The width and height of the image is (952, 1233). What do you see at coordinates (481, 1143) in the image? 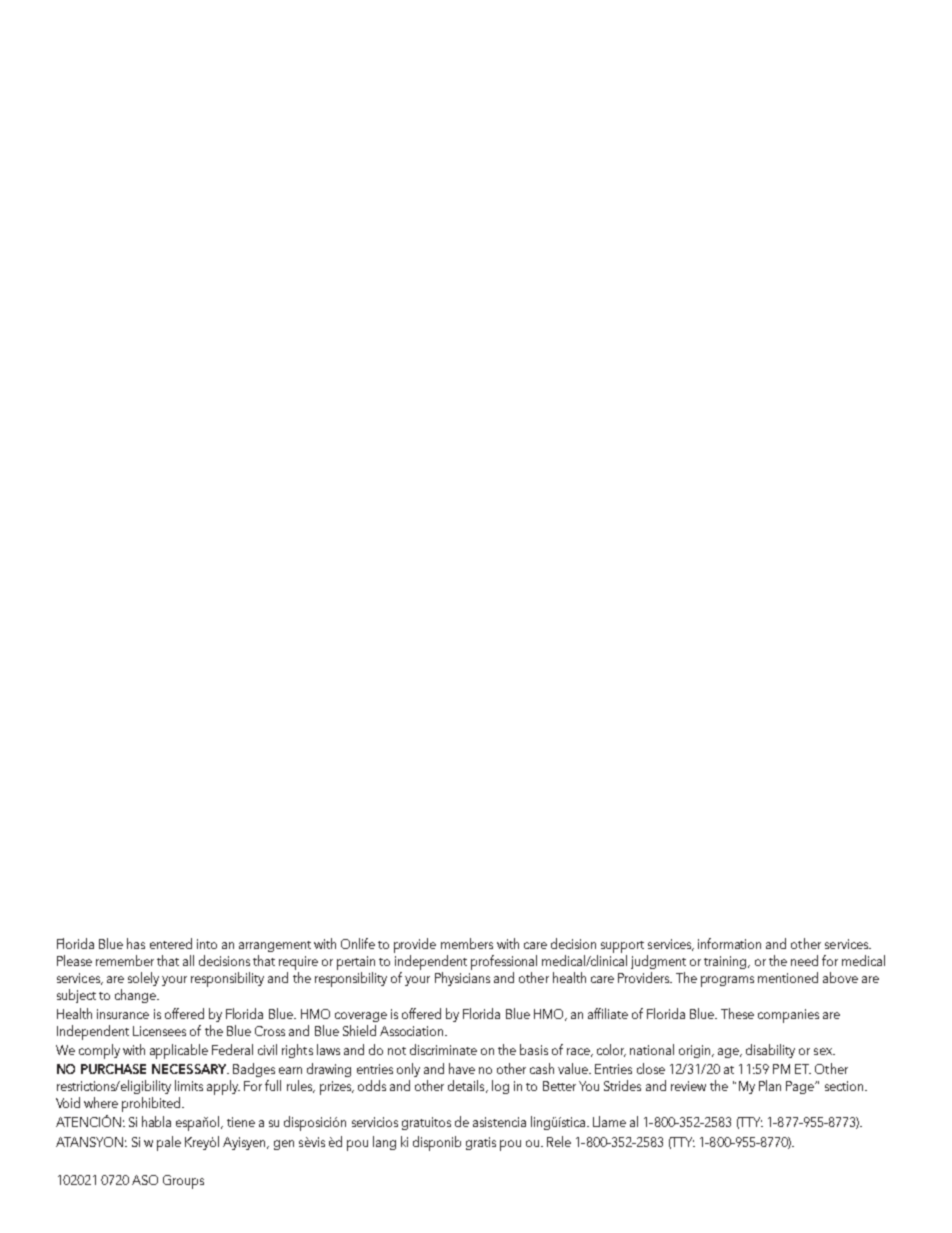
I see `gratis` at bounding box center [481, 1143].
